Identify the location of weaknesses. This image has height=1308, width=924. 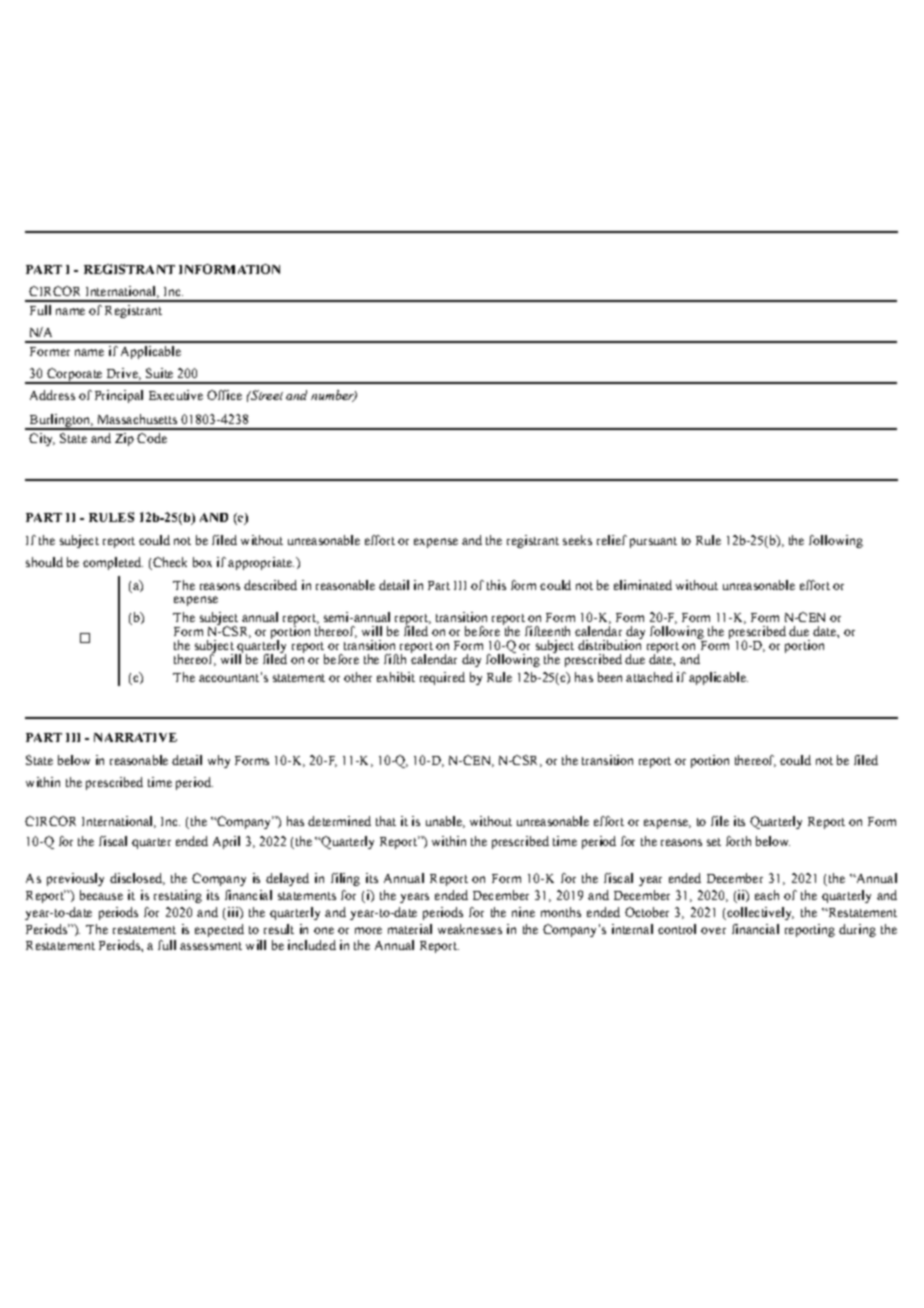
(470, 929).
